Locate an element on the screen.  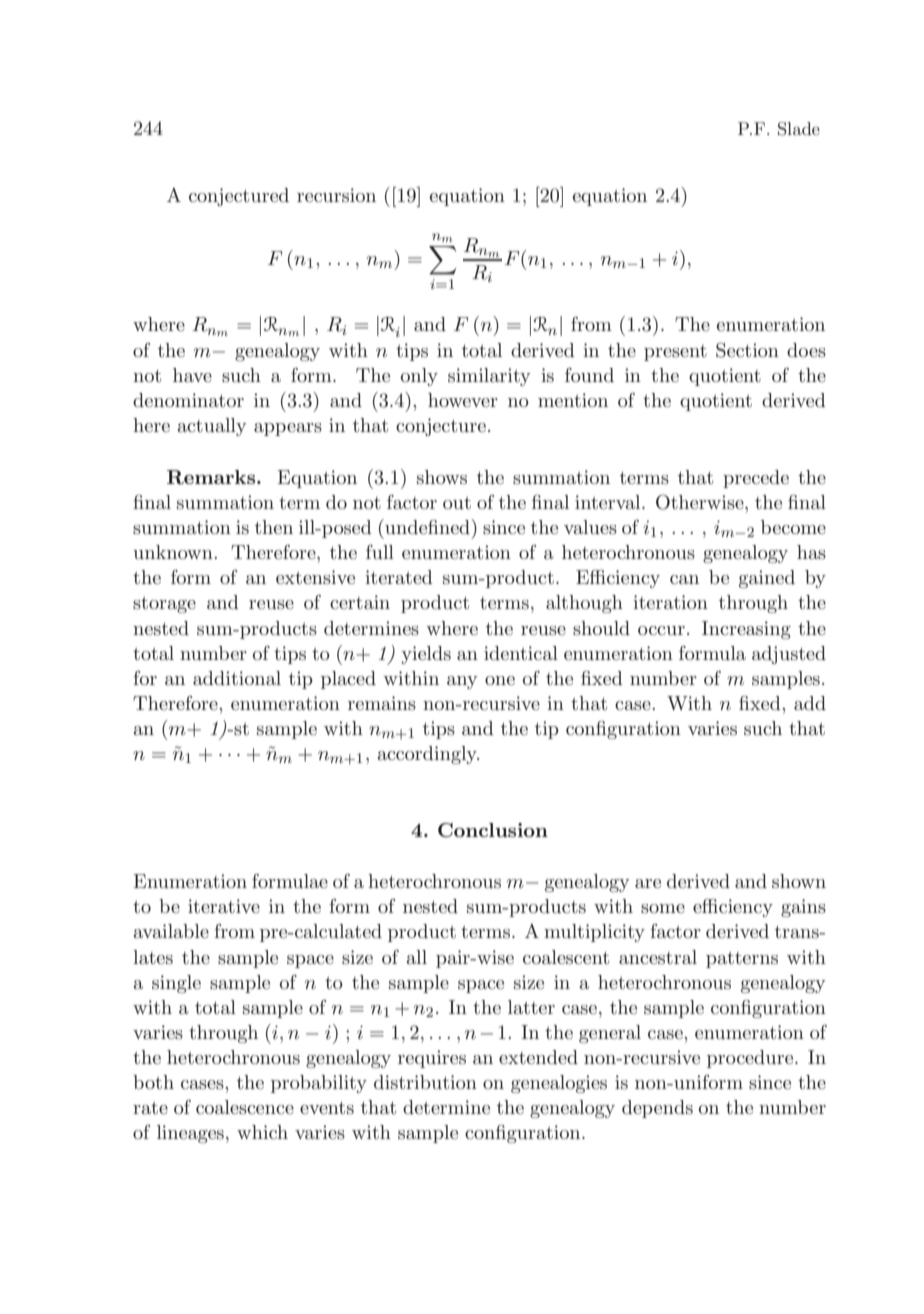
Conclusion is located at coordinates (493, 830).
